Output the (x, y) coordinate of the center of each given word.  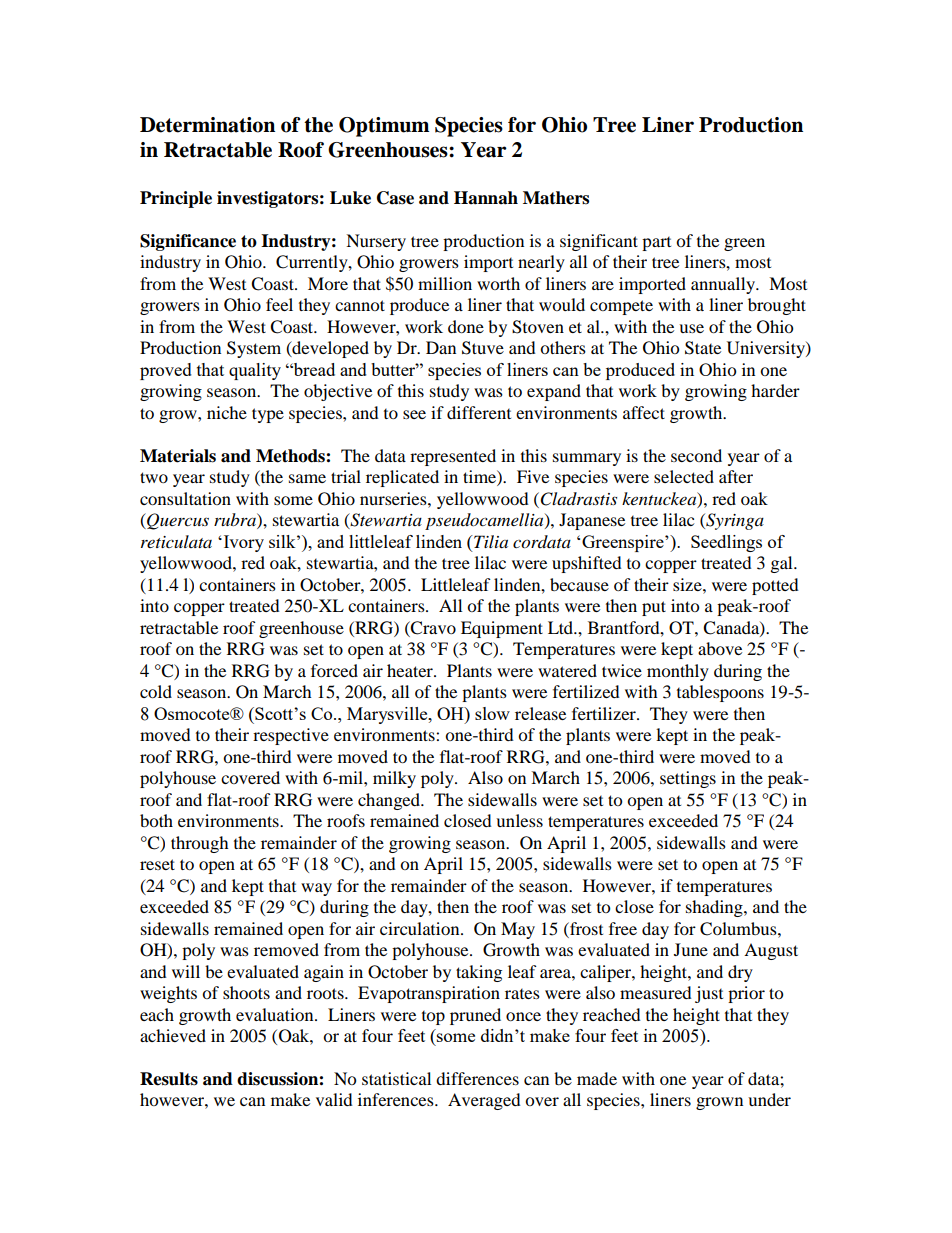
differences (477, 1078)
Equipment (502, 629)
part (656, 244)
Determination (207, 125)
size (688, 584)
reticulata (176, 541)
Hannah (486, 198)
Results (169, 1079)
